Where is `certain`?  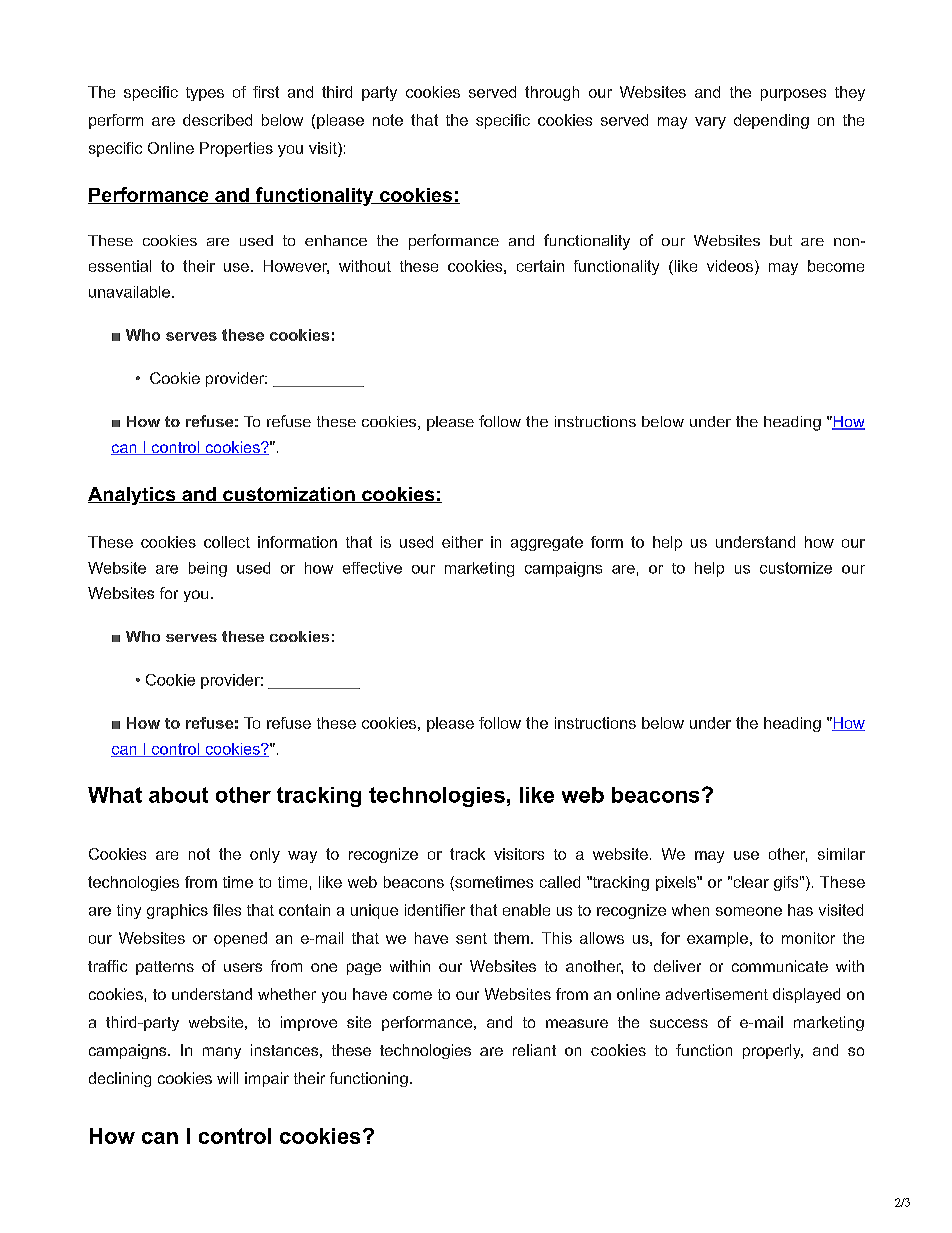
certain is located at coordinates (540, 266).
